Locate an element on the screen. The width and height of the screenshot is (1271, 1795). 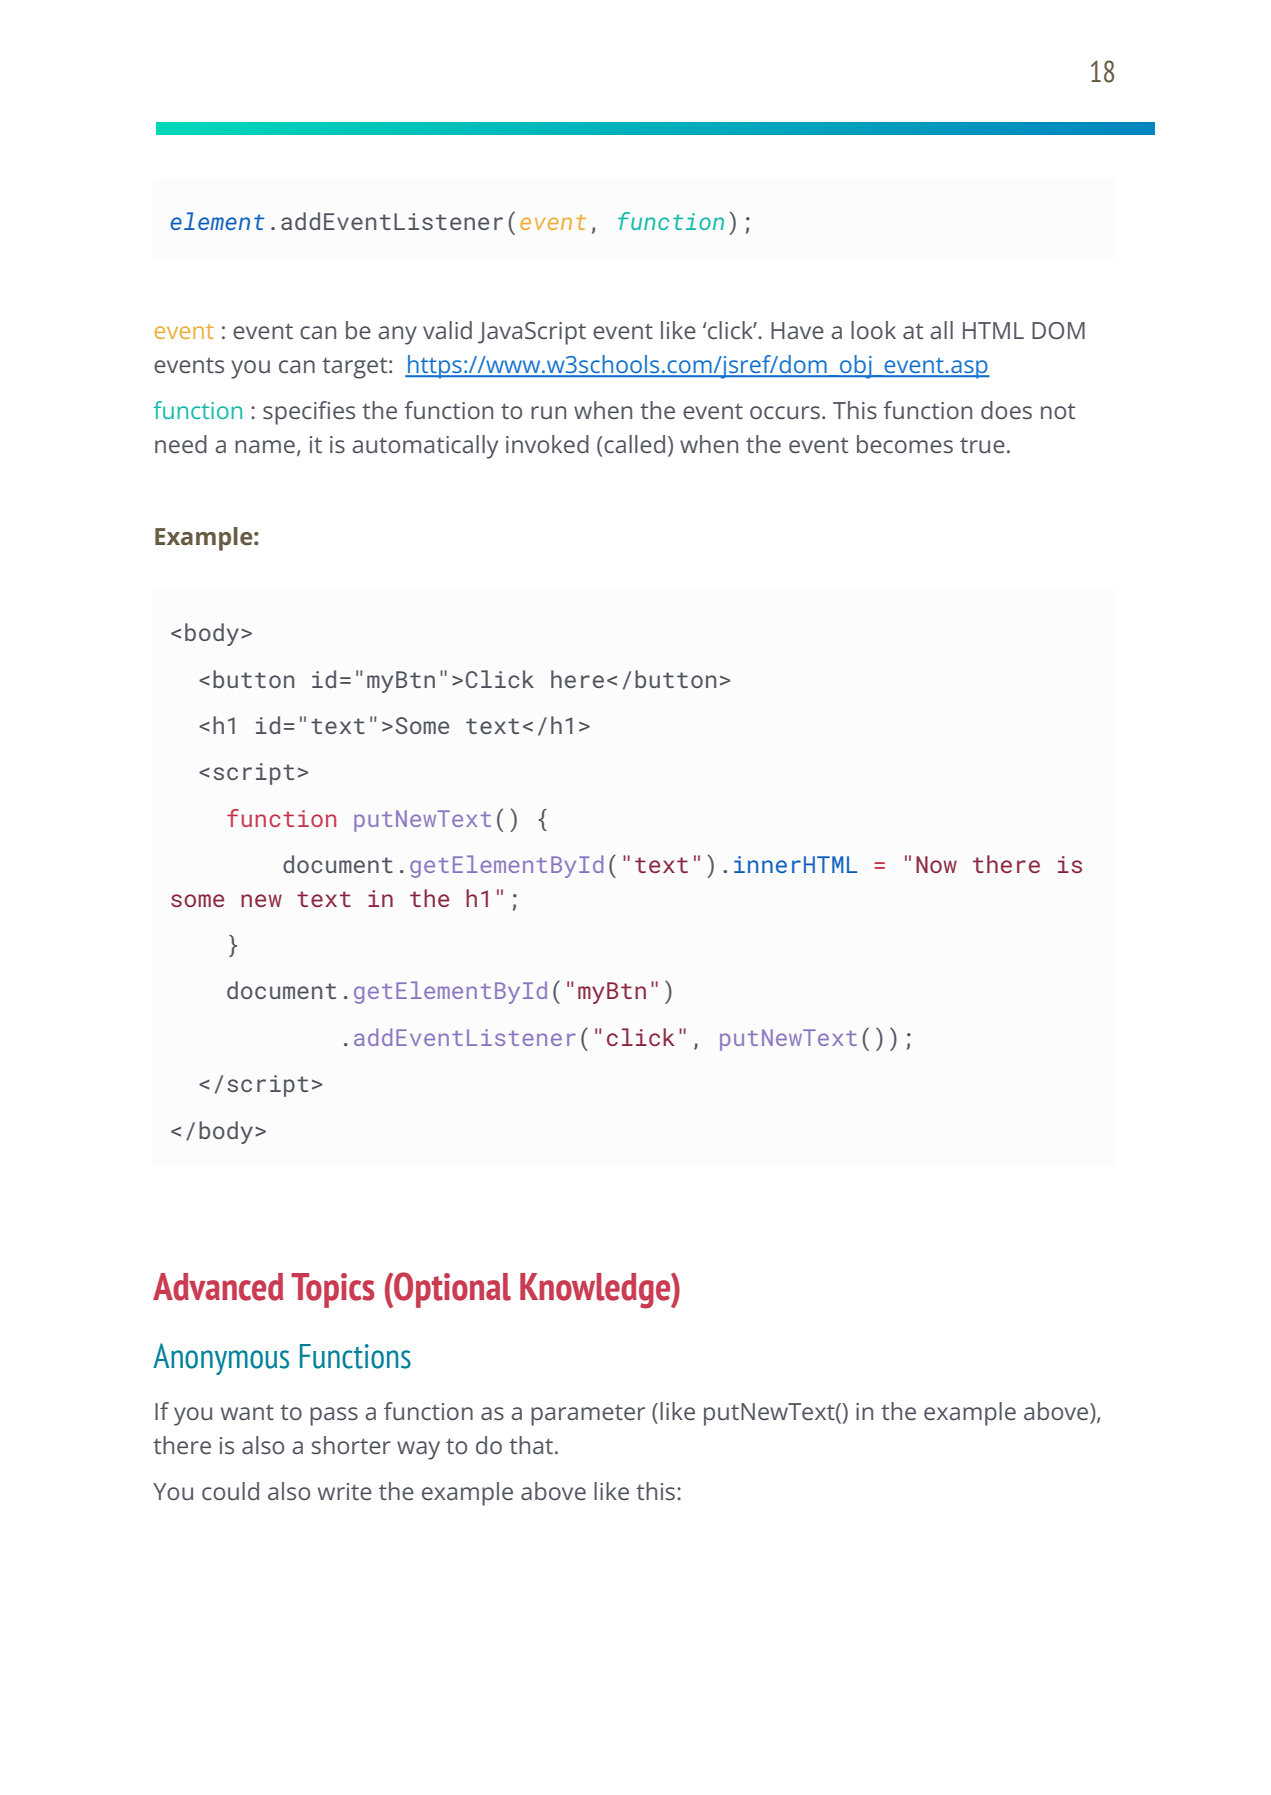
does is located at coordinates (1006, 410).
